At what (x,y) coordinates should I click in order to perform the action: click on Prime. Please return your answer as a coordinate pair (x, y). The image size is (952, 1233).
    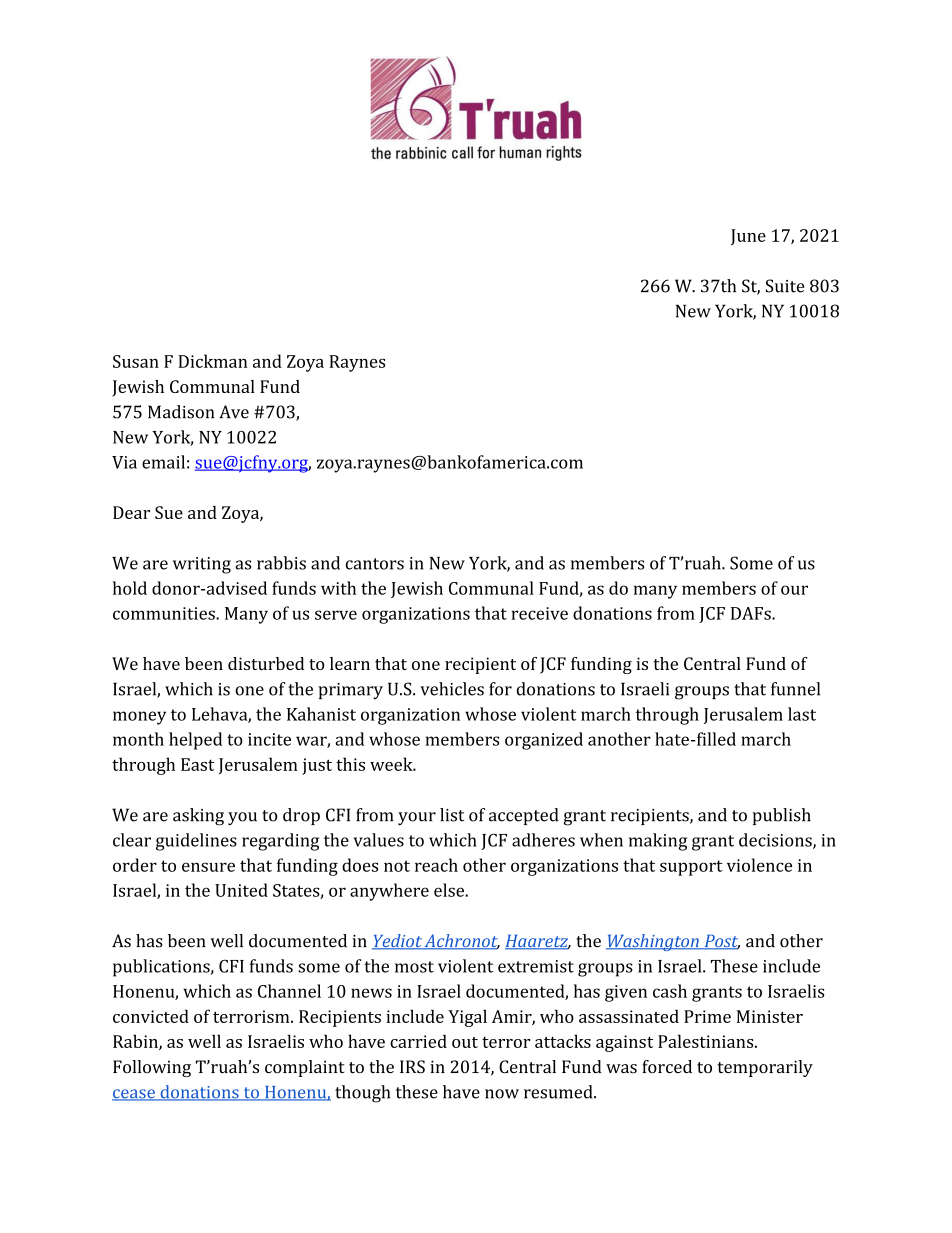
    Looking at the image, I should click on (707, 1016).
